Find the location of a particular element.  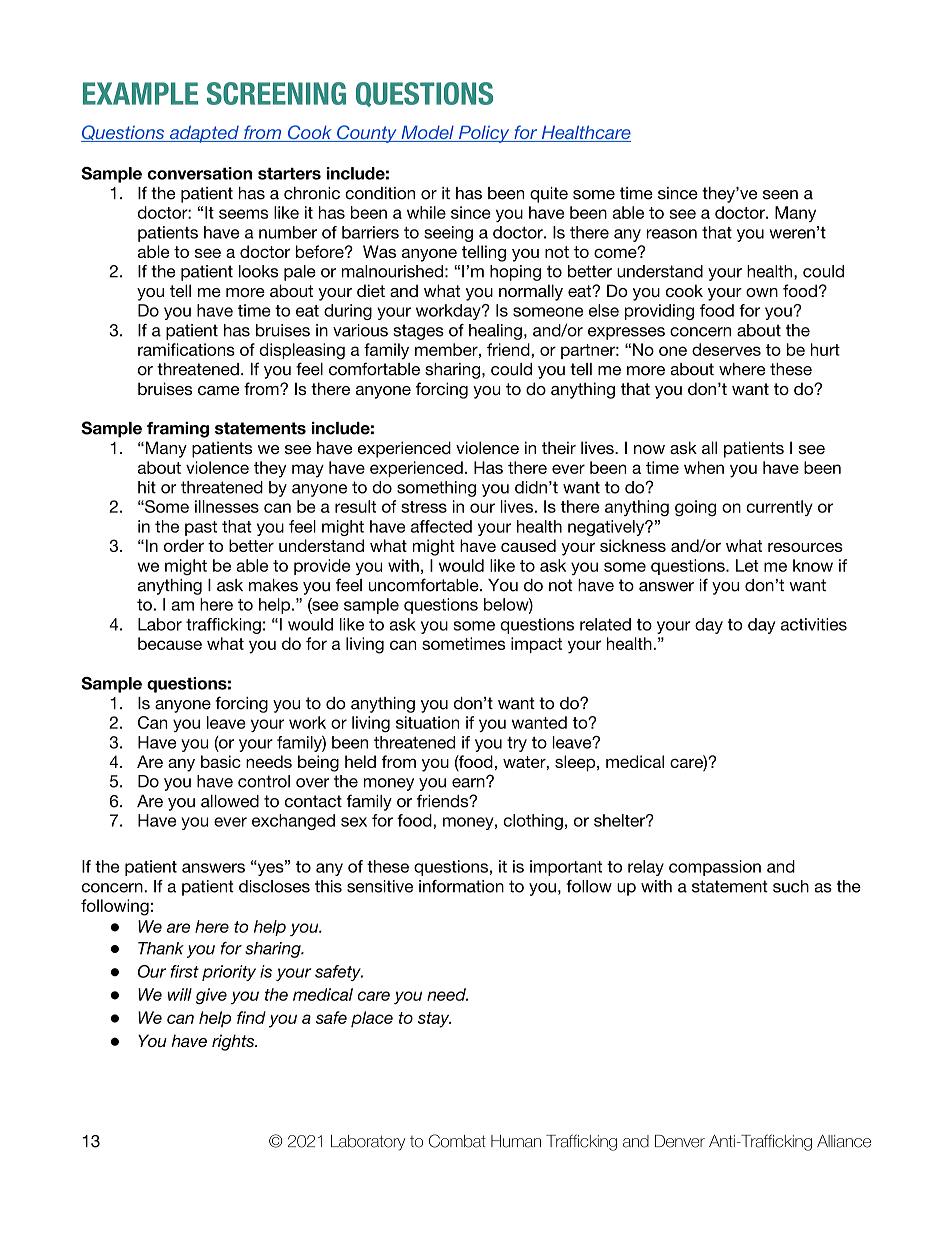

Policy is located at coordinates (484, 134).
